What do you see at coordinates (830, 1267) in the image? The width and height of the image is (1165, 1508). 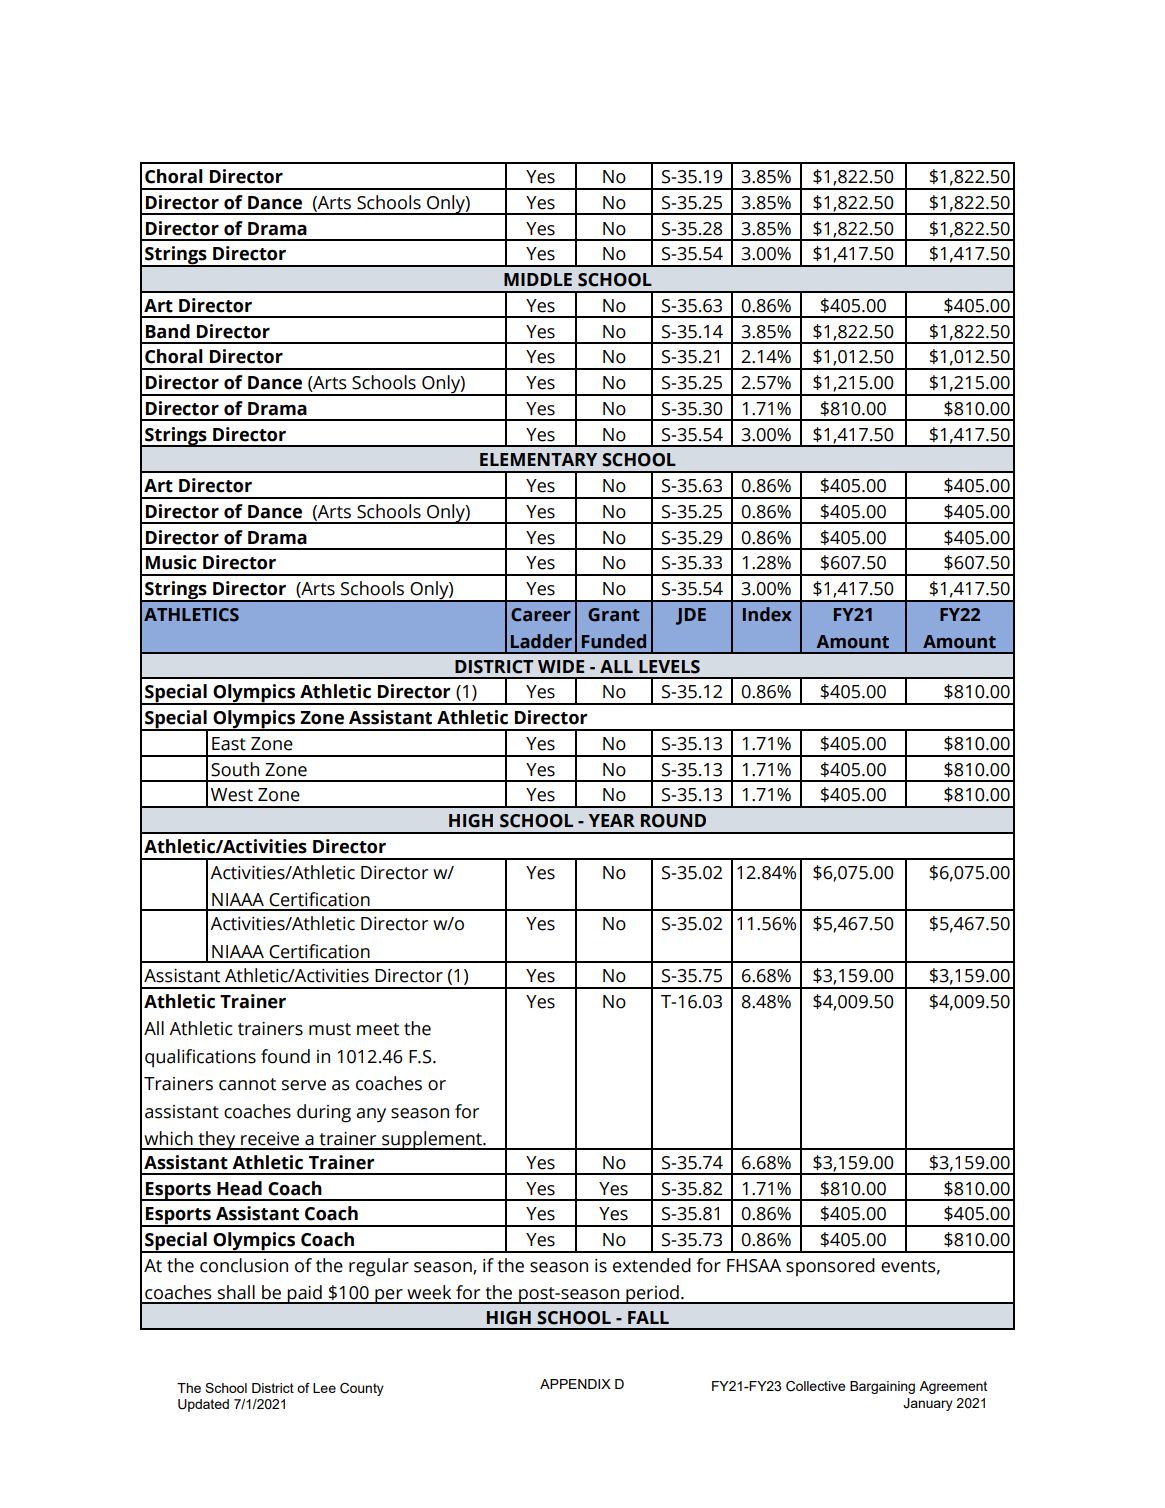 I see `sponsored` at bounding box center [830, 1267].
